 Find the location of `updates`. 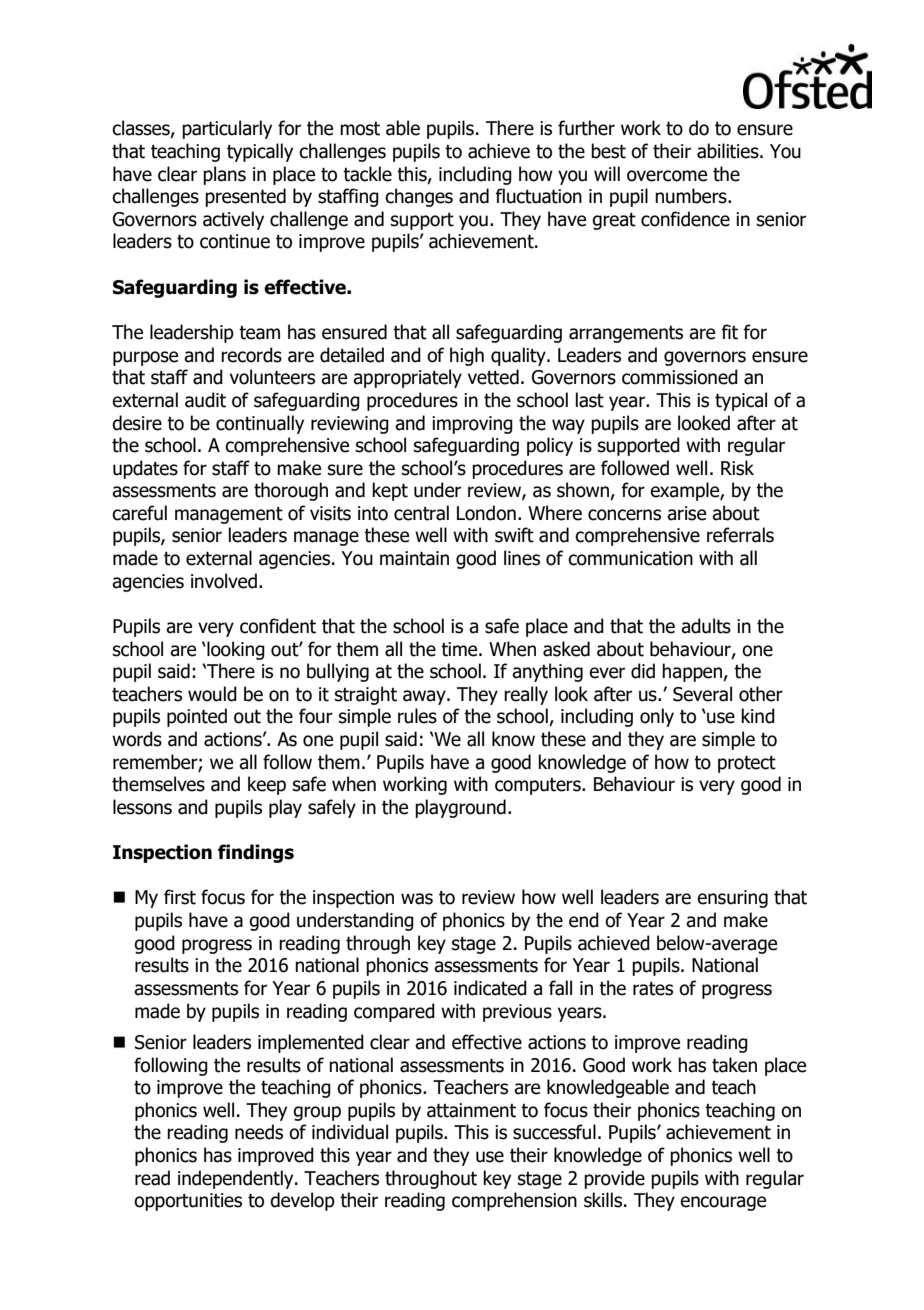

updates is located at coordinates (145, 469).
